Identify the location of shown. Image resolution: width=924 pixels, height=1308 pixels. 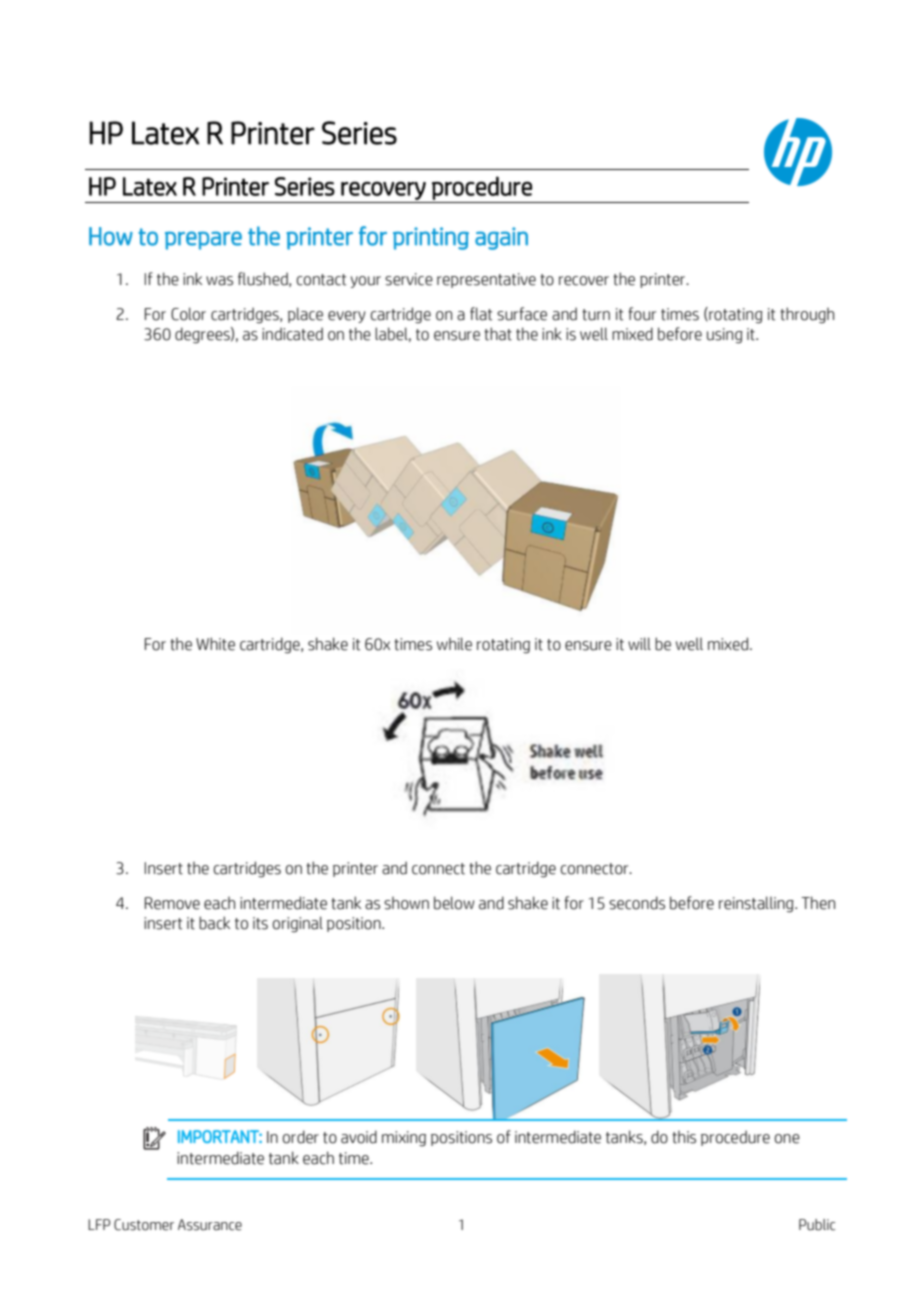
(406, 903).
